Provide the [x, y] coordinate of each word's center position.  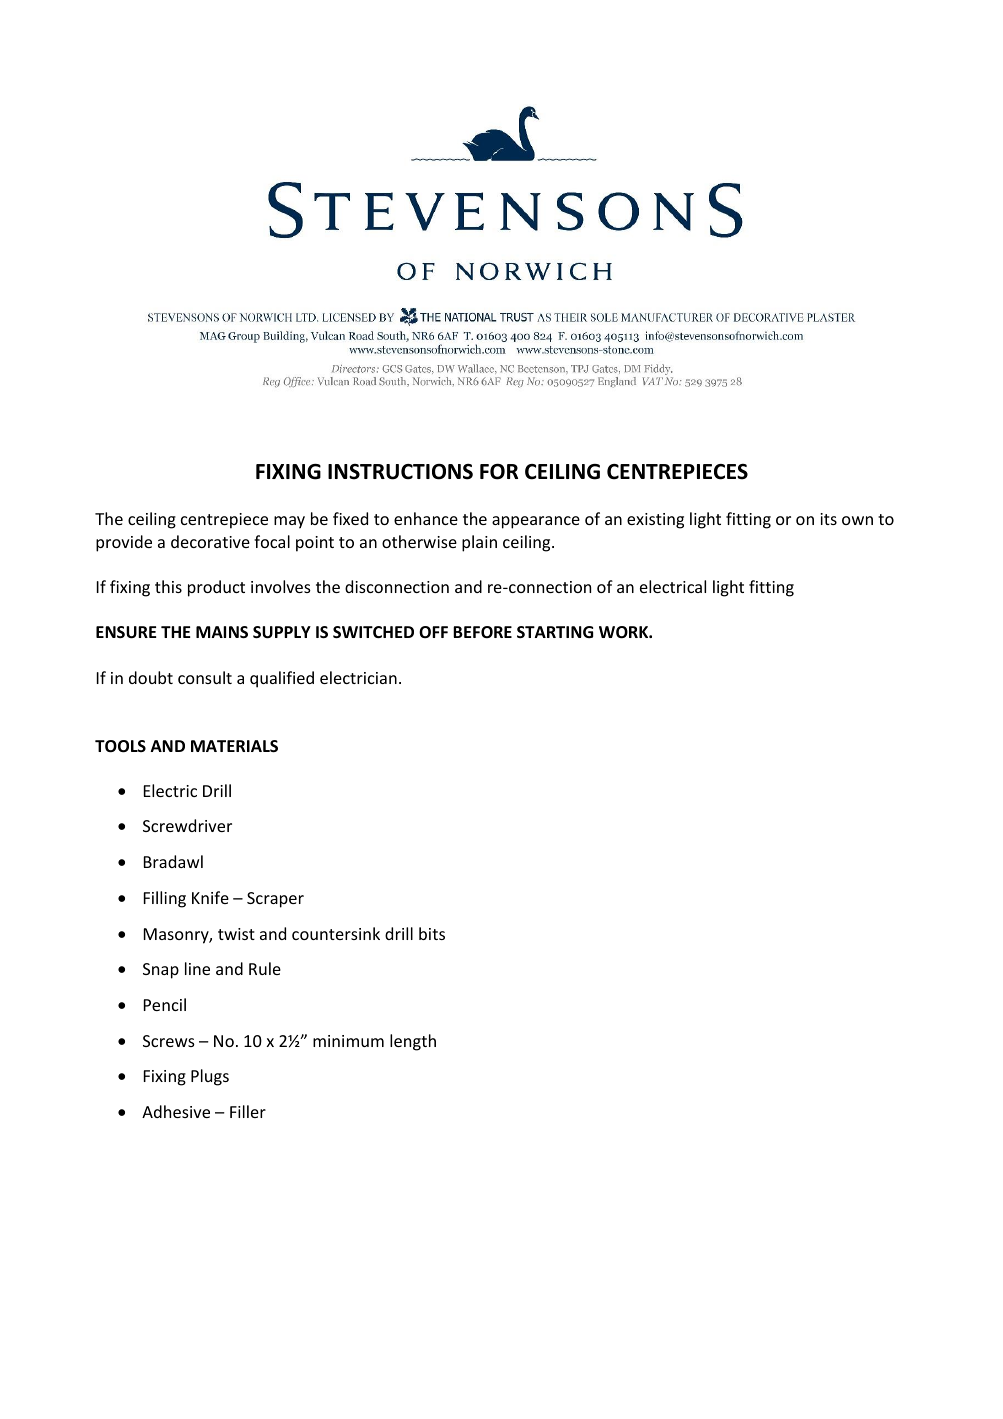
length [413, 1042]
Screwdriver [187, 825]
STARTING [555, 632]
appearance [536, 522]
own [857, 520]
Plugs [210, 1077]
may [289, 522]
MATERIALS [234, 746]
